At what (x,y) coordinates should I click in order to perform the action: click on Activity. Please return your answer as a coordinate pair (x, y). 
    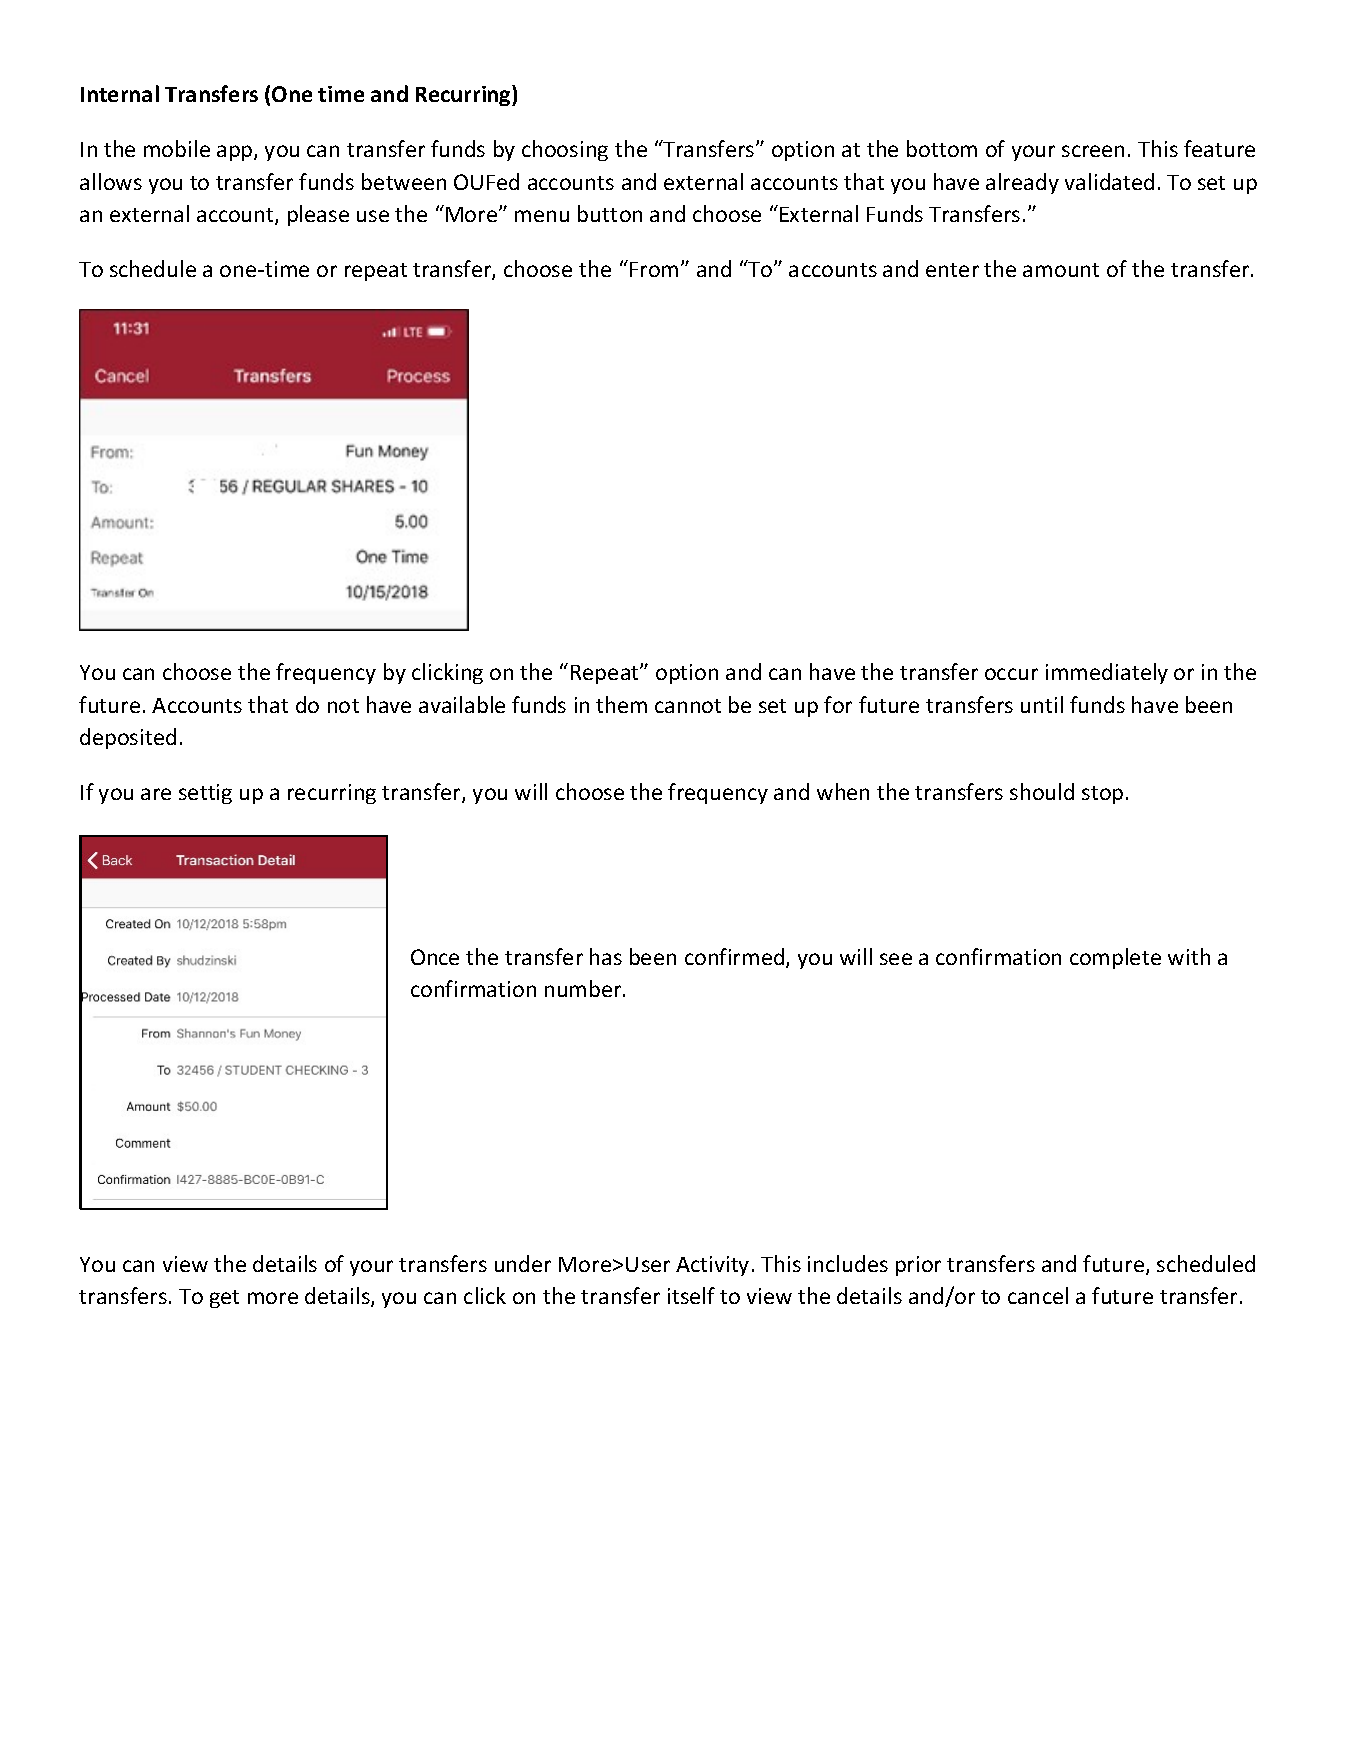
    Looking at the image, I should click on (712, 1266).
